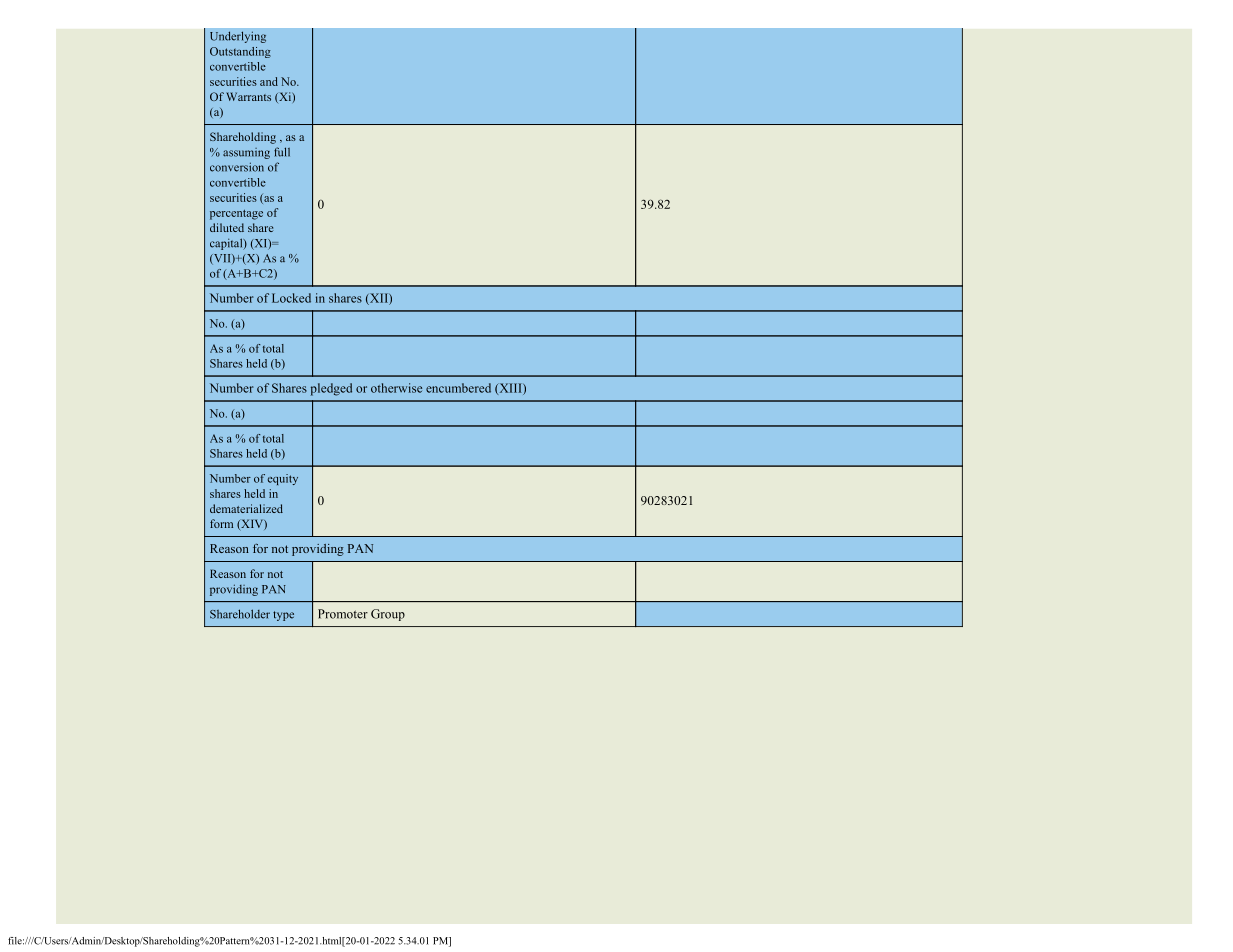 The width and height of the screenshot is (1233, 952). What do you see at coordinates (396, 388) in the screenshot?
I see `otherwise` at bounding box center [396, 388].
